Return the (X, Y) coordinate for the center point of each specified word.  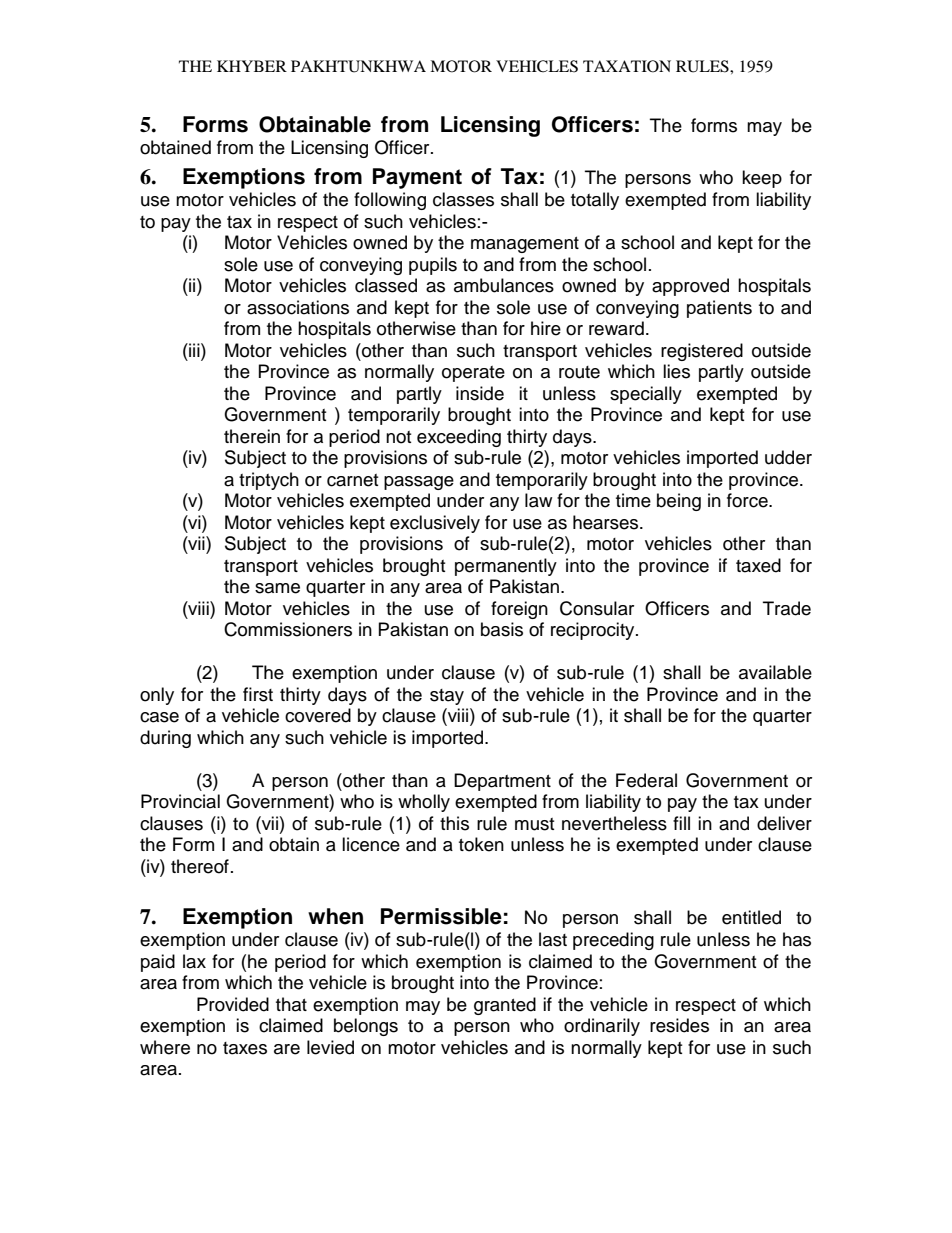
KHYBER (252, 66)
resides (679, 1025)
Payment (417, 178)
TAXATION (627, 66)
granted (505, 1006)
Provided (233, 1004)
